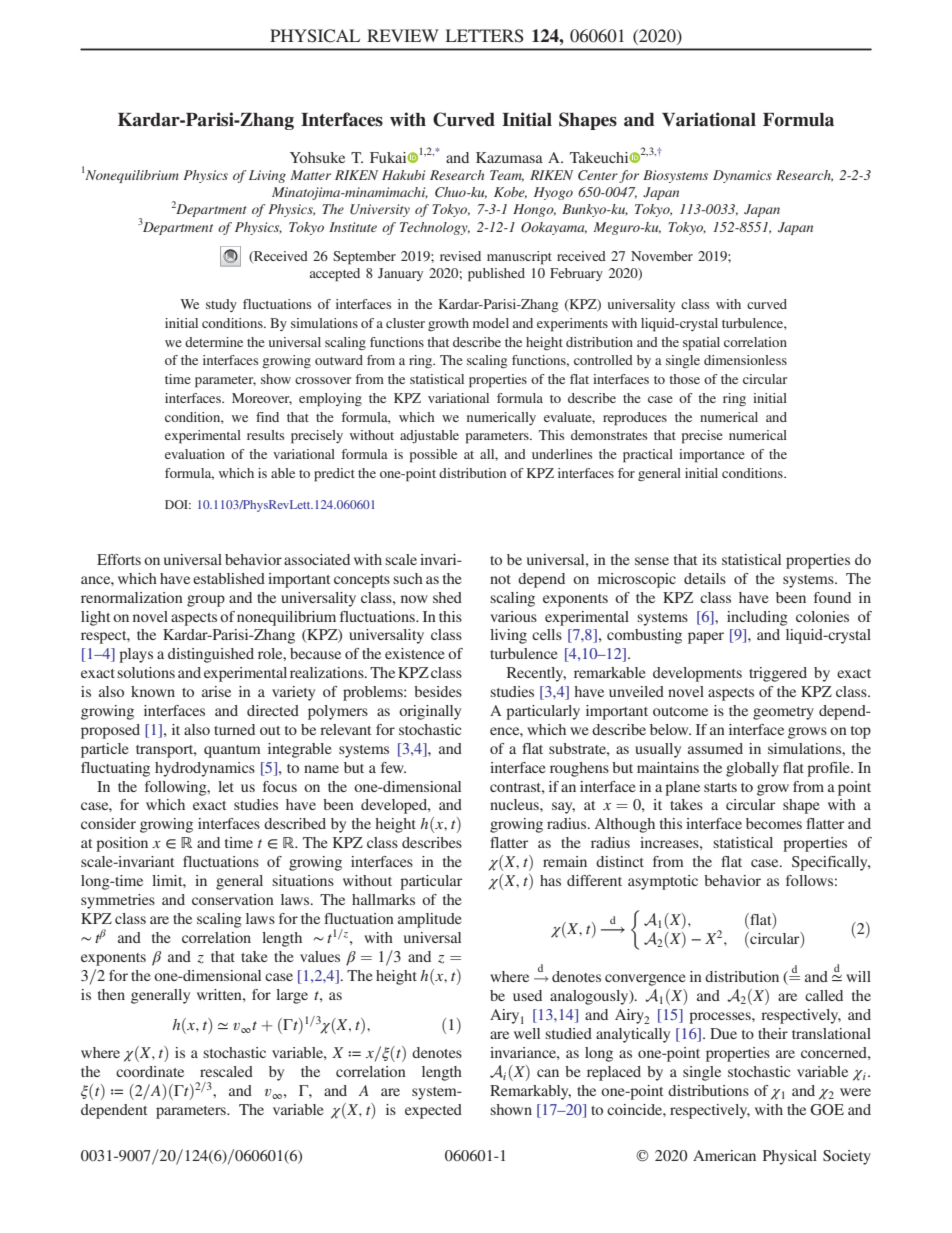  Describe the element at coordinates (177, 788) in the image. I see `following` at that location.
